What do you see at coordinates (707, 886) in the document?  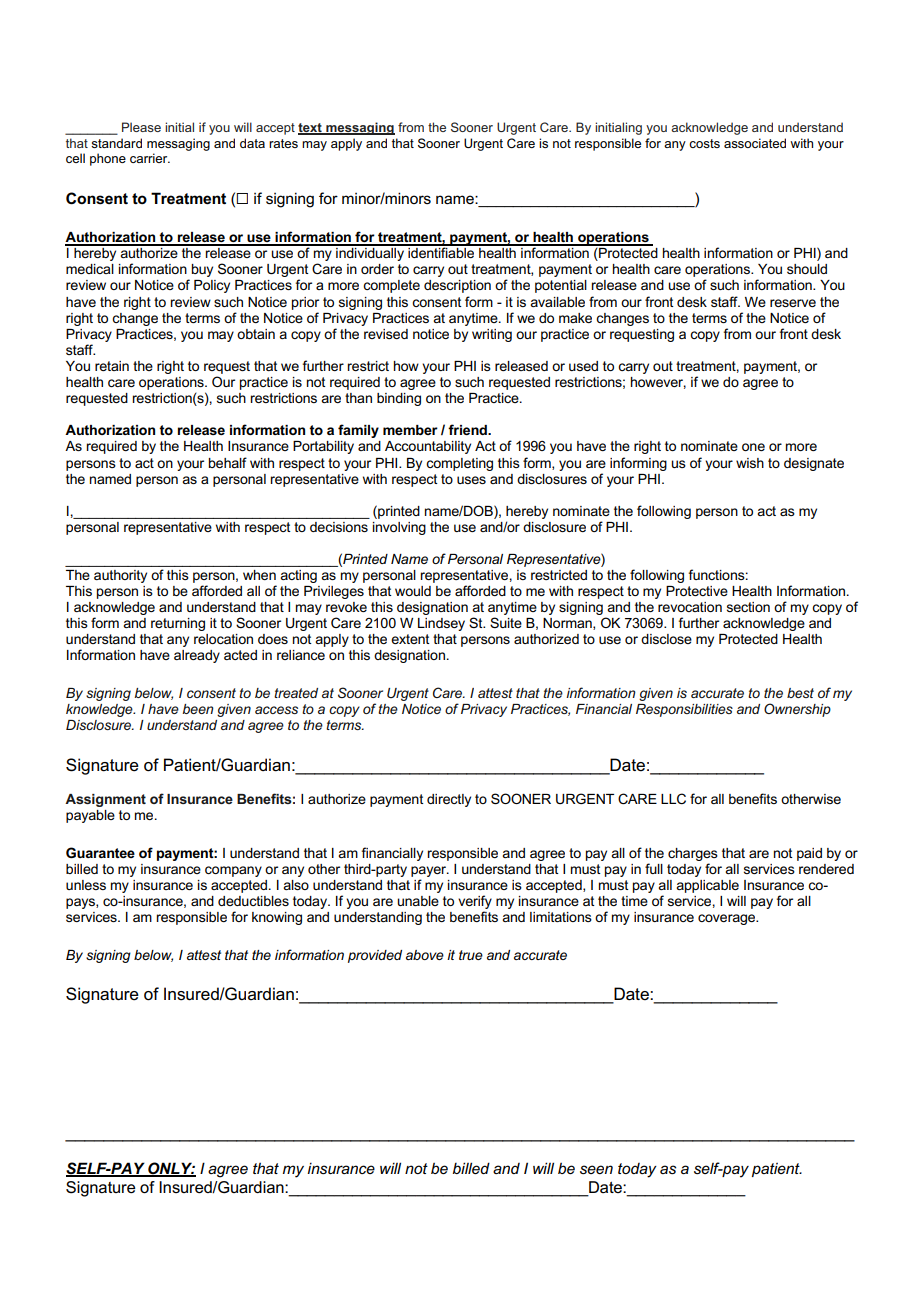 I see `applicable` at bounding box center [707, 886].
